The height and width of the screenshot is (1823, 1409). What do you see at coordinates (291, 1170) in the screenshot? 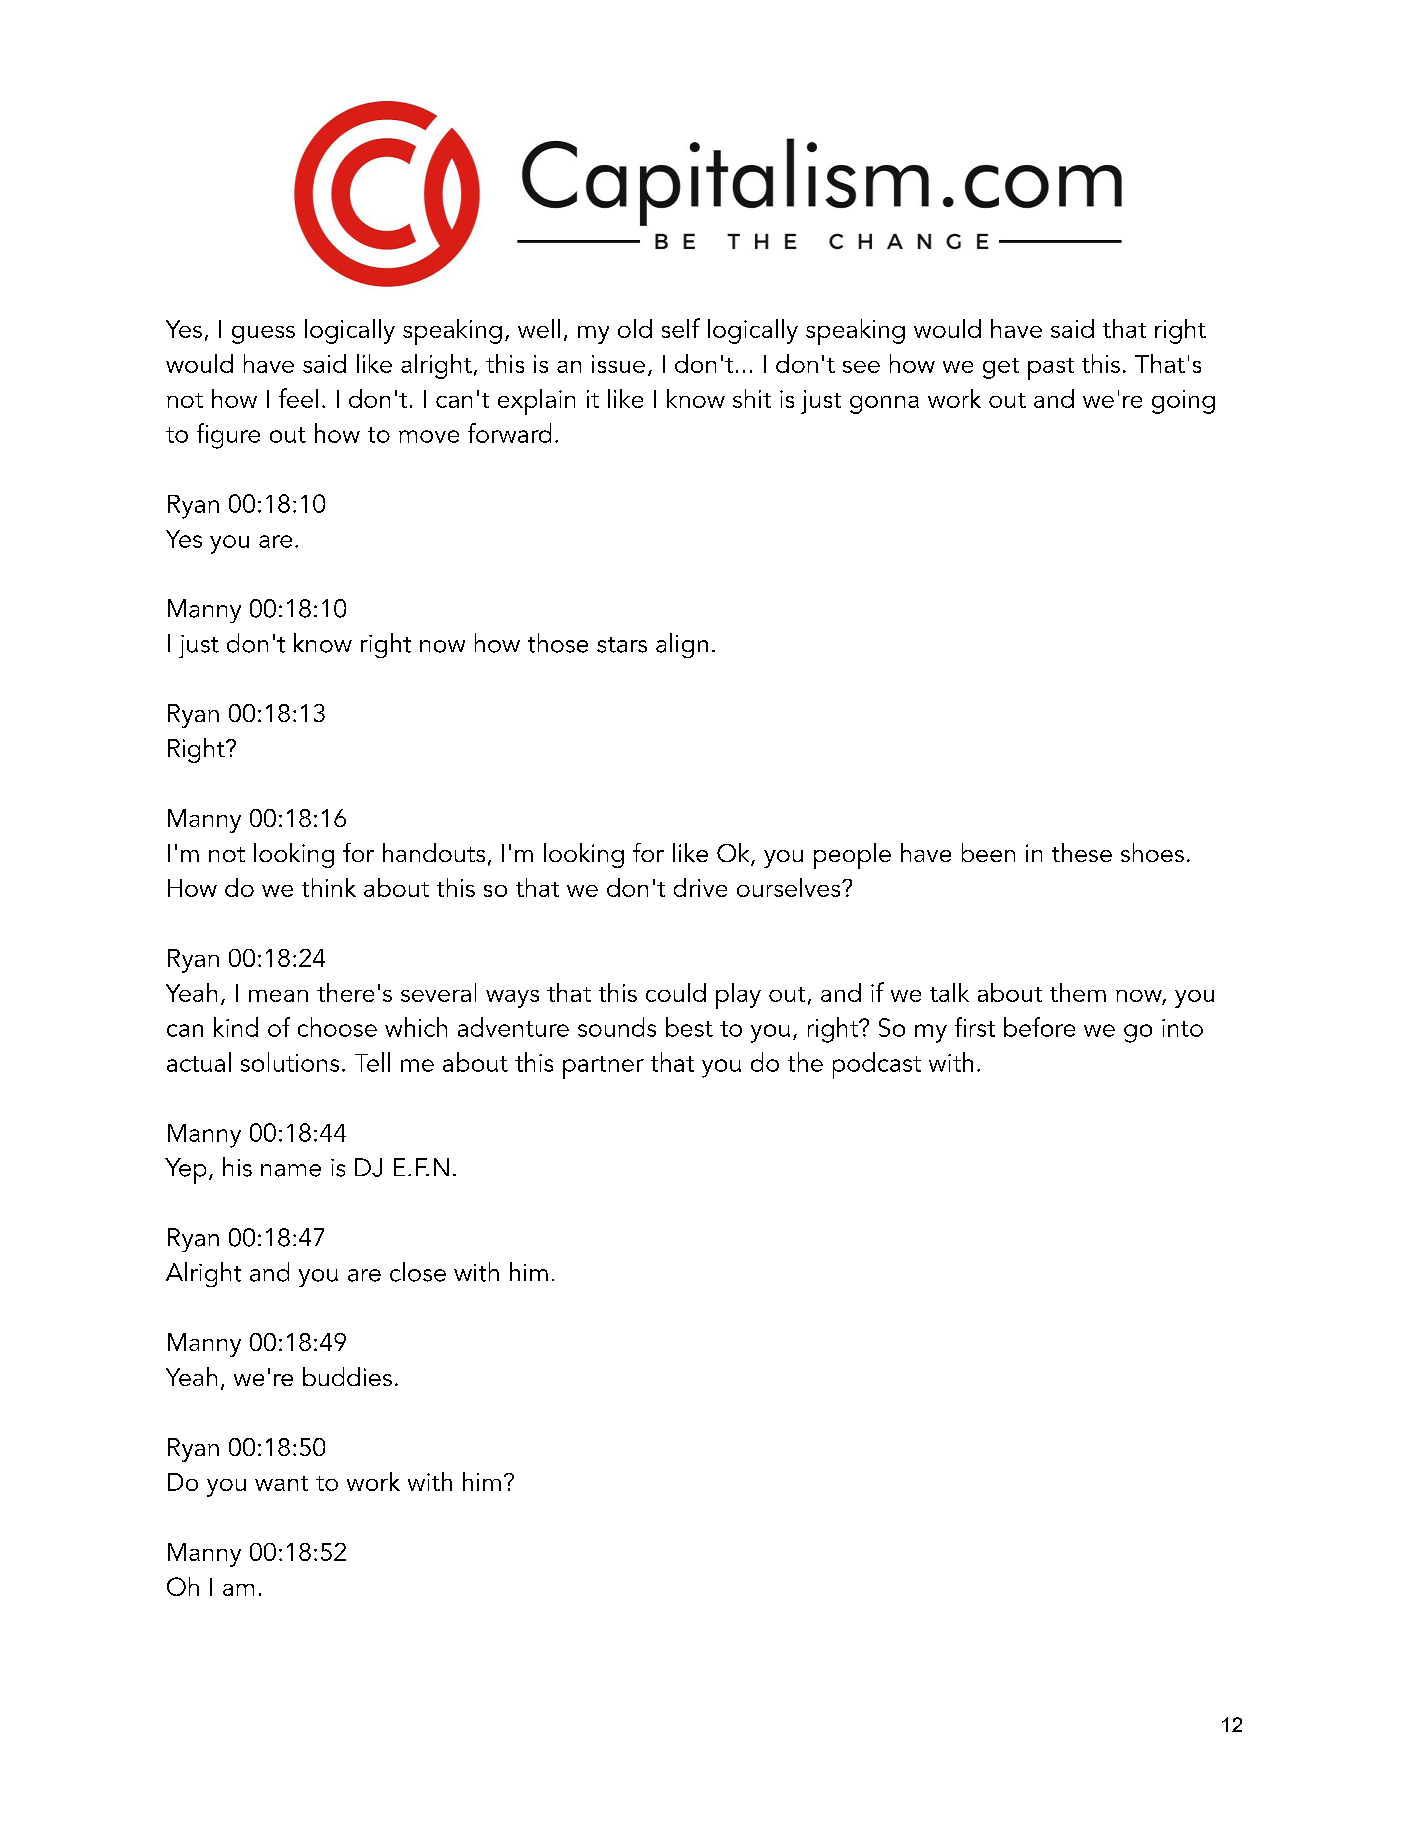
I see `name` at bounding box center [291, 1170].
